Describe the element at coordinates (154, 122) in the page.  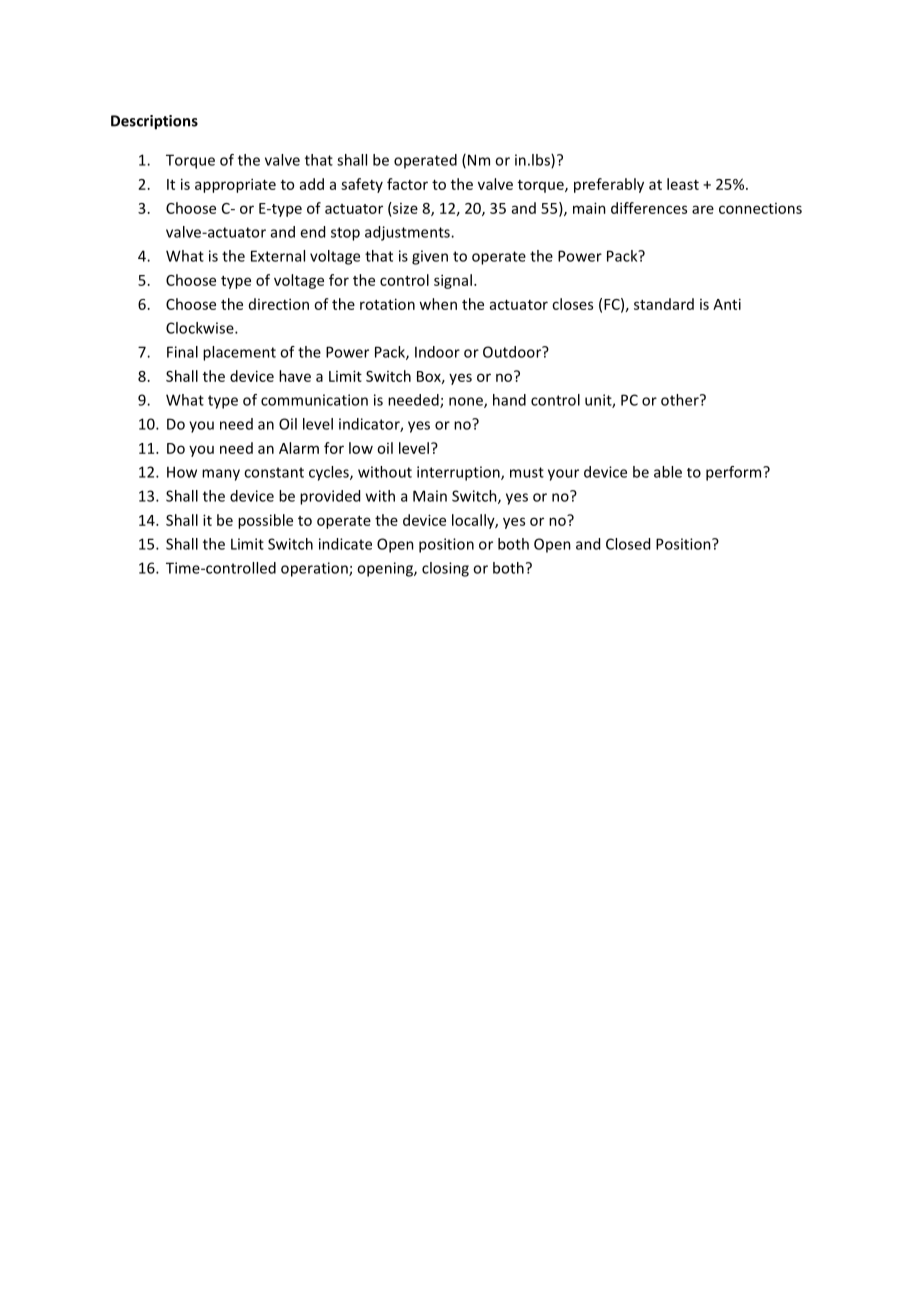
I see `Descriptions` at that location.
